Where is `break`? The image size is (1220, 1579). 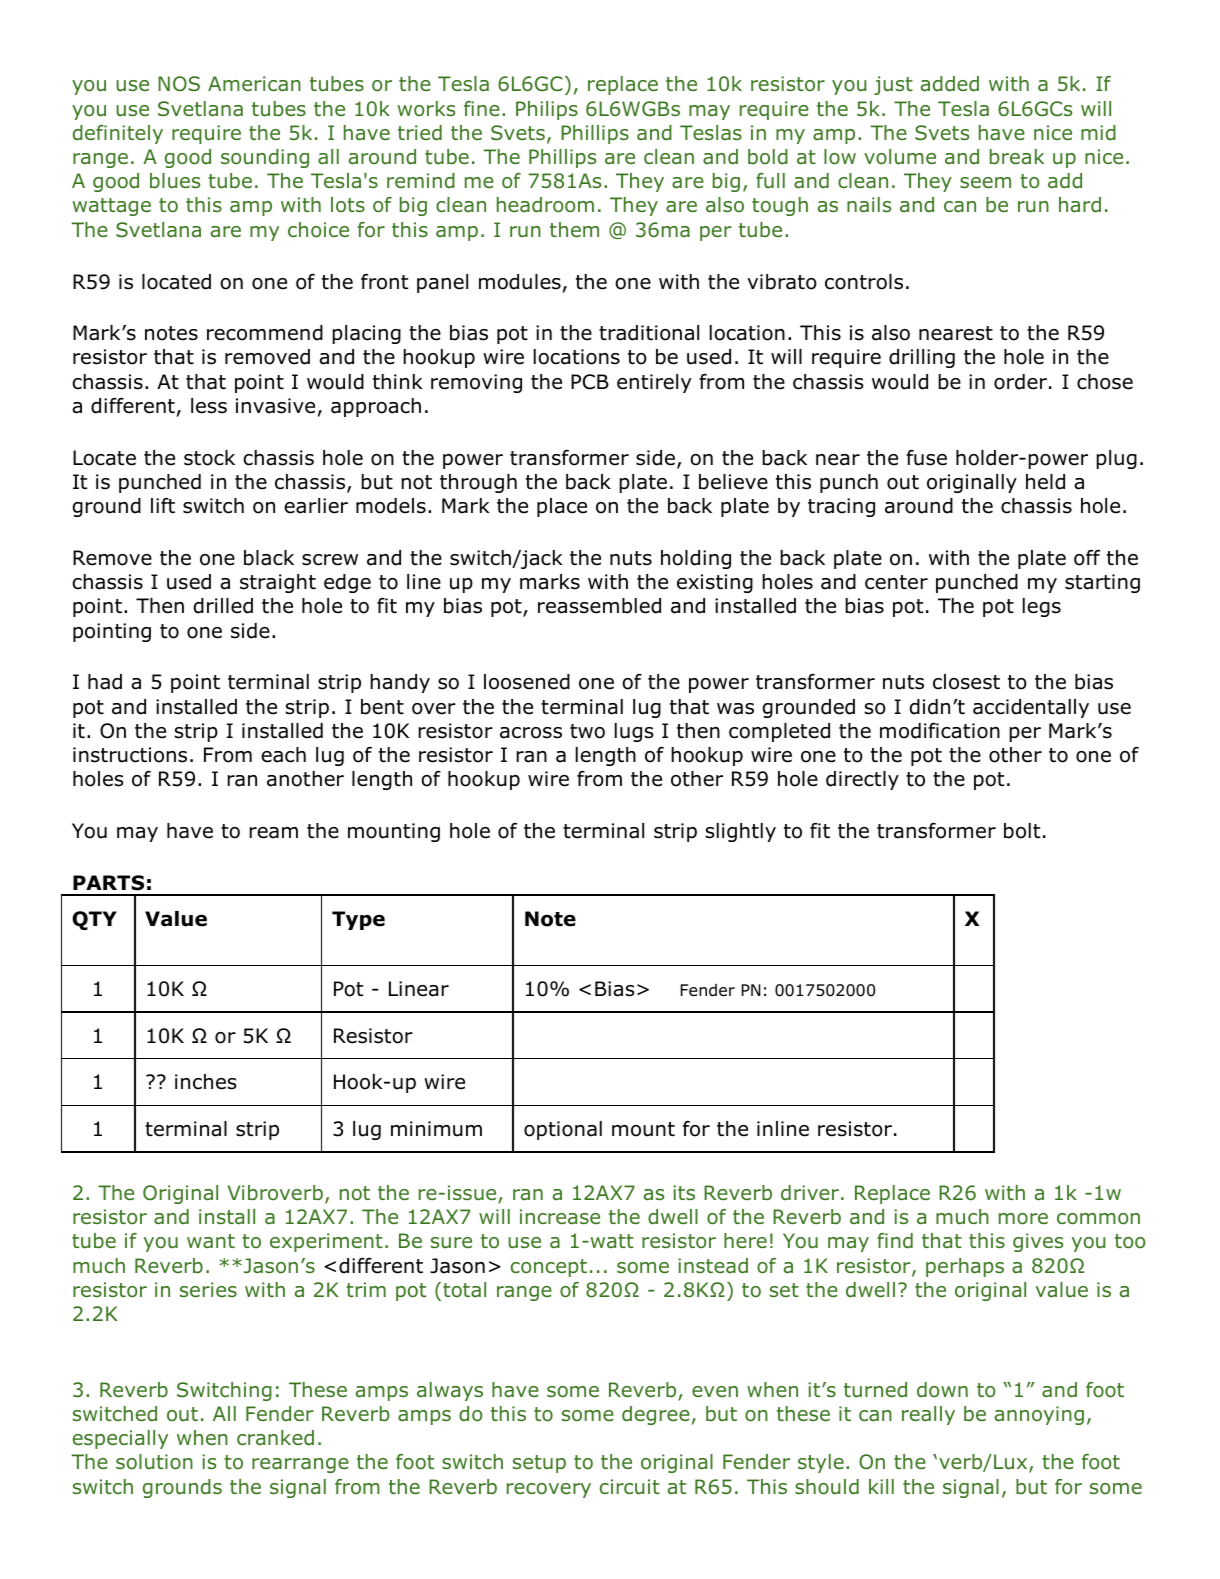 break is located at coordinates (1017, 157).
